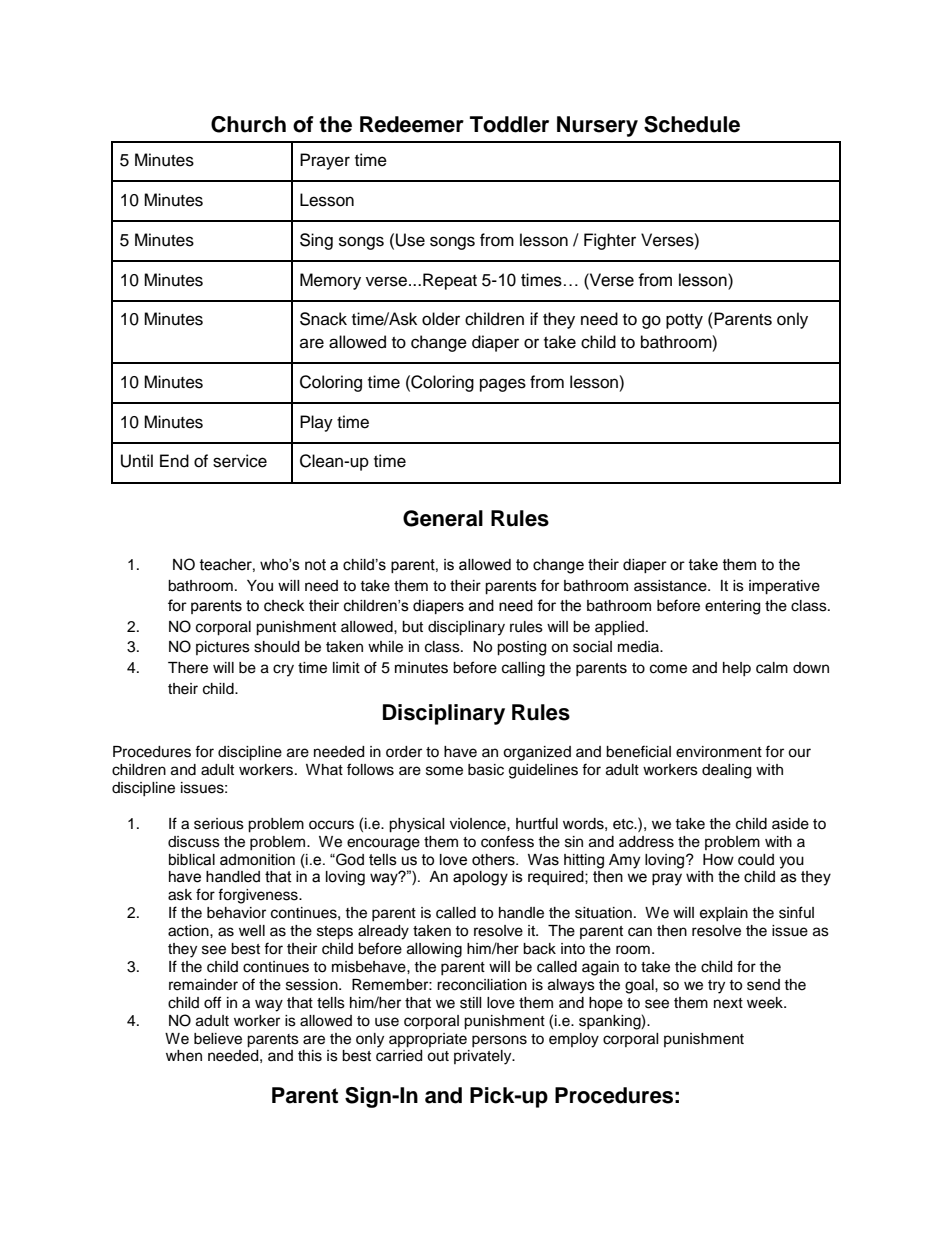 The height and width of the screenshot is (1233, 952). What do you see at coordinates (499, 1041) in the screenshot?
I see `persons` at bounding box center [499, 1041].
